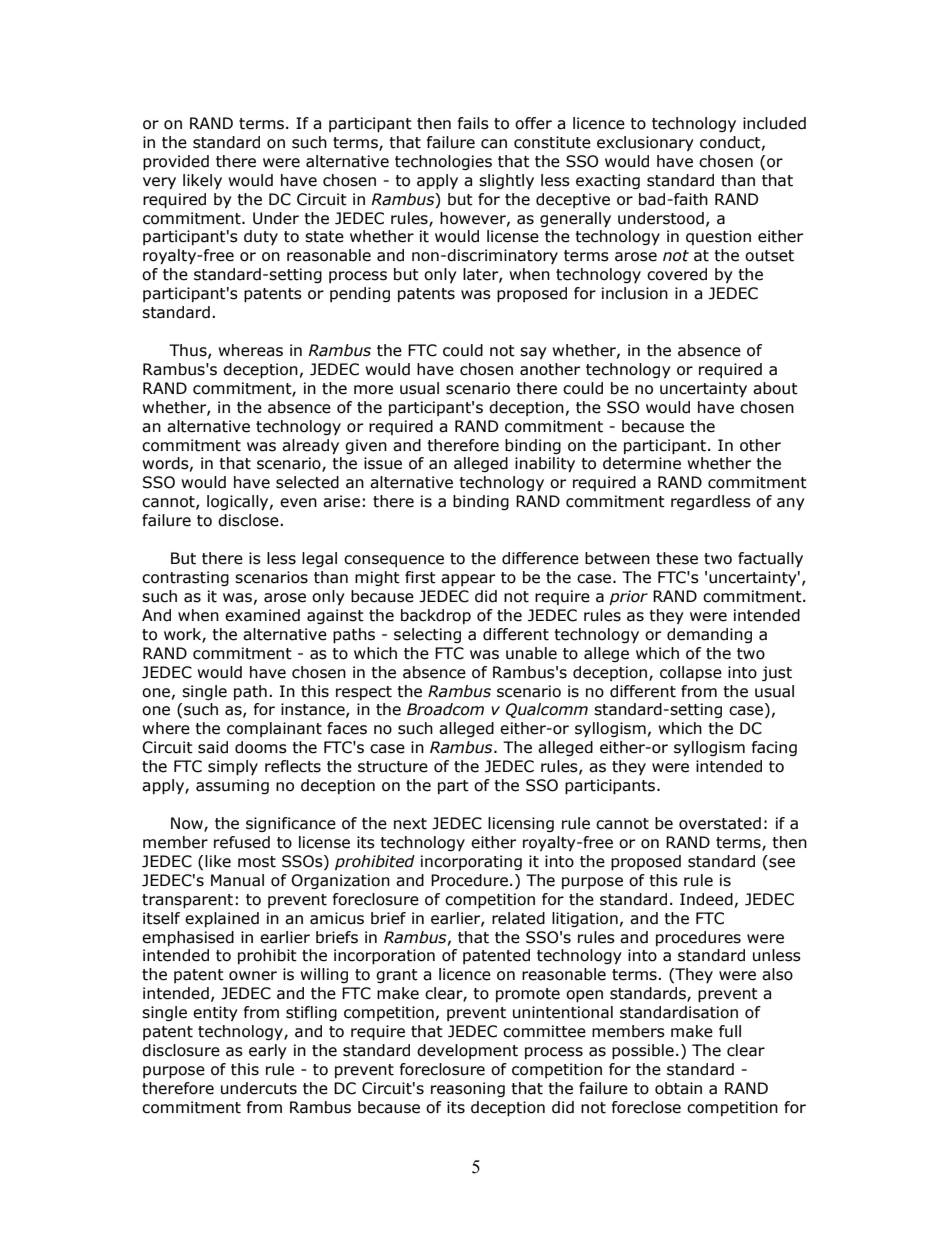  What do you see at coordinates (176, 162) in the document?
I see `provided` at bounding box center [176, 162].
